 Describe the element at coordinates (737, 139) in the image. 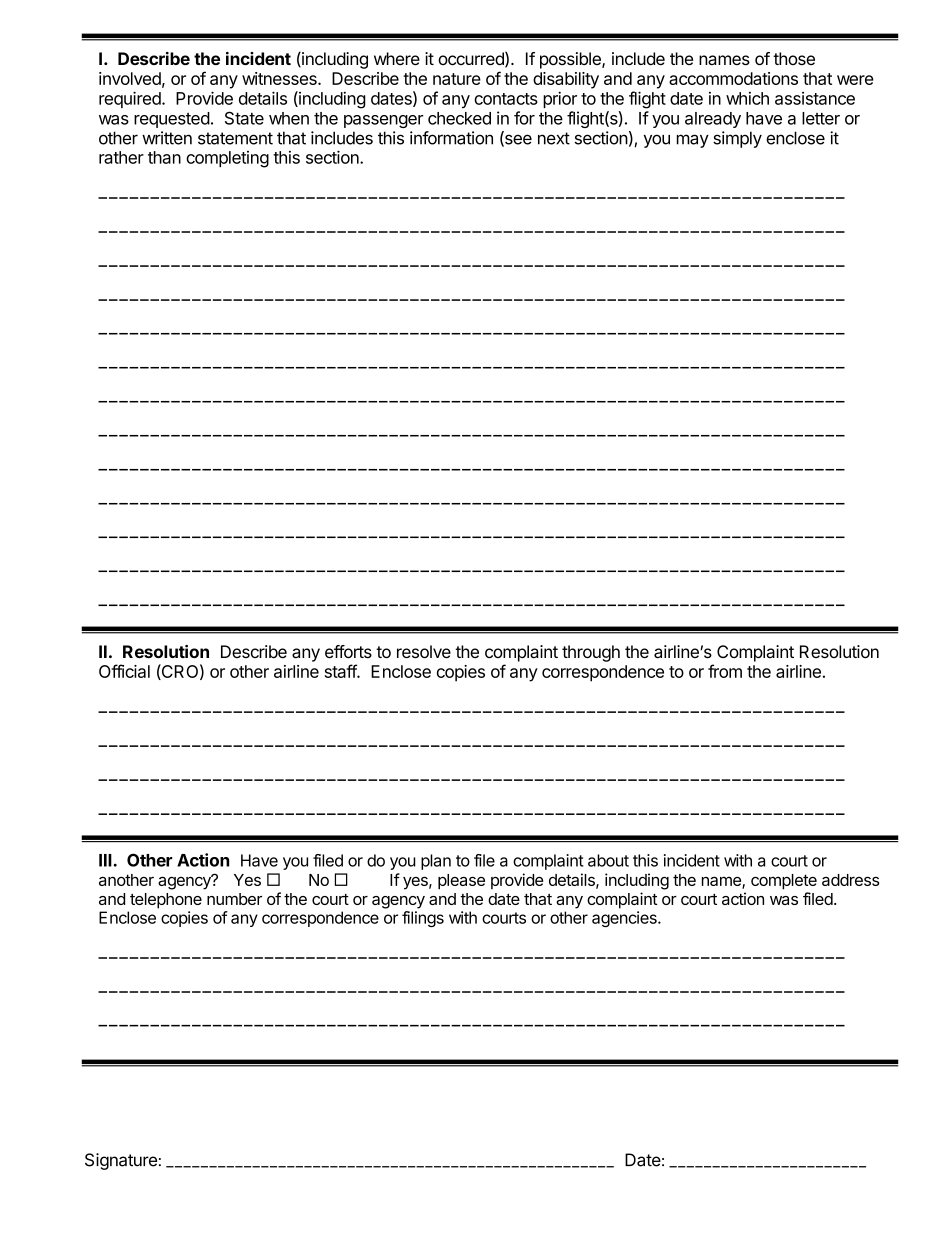

I see `simply` at that location.
